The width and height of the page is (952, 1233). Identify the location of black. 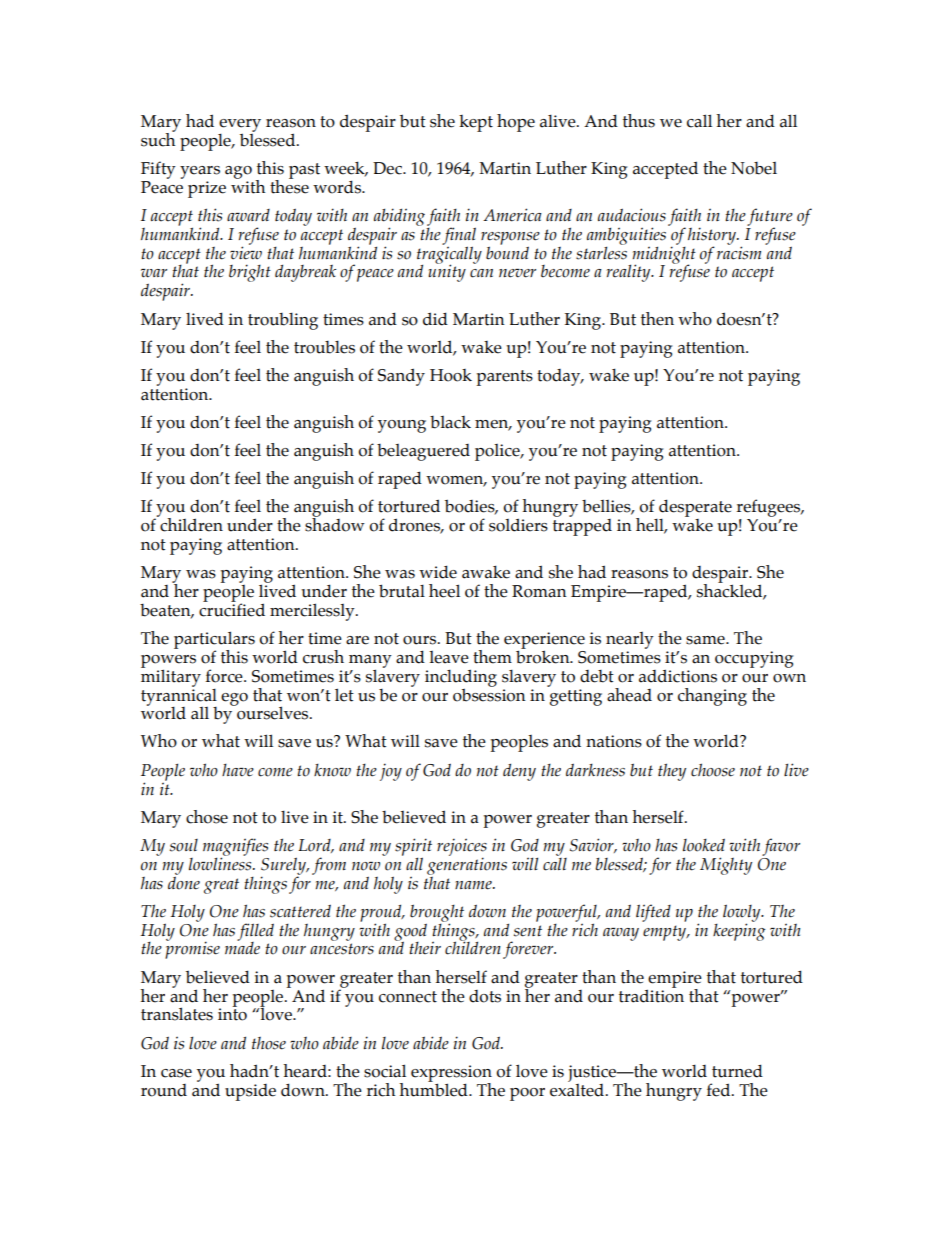
(450, 422).
